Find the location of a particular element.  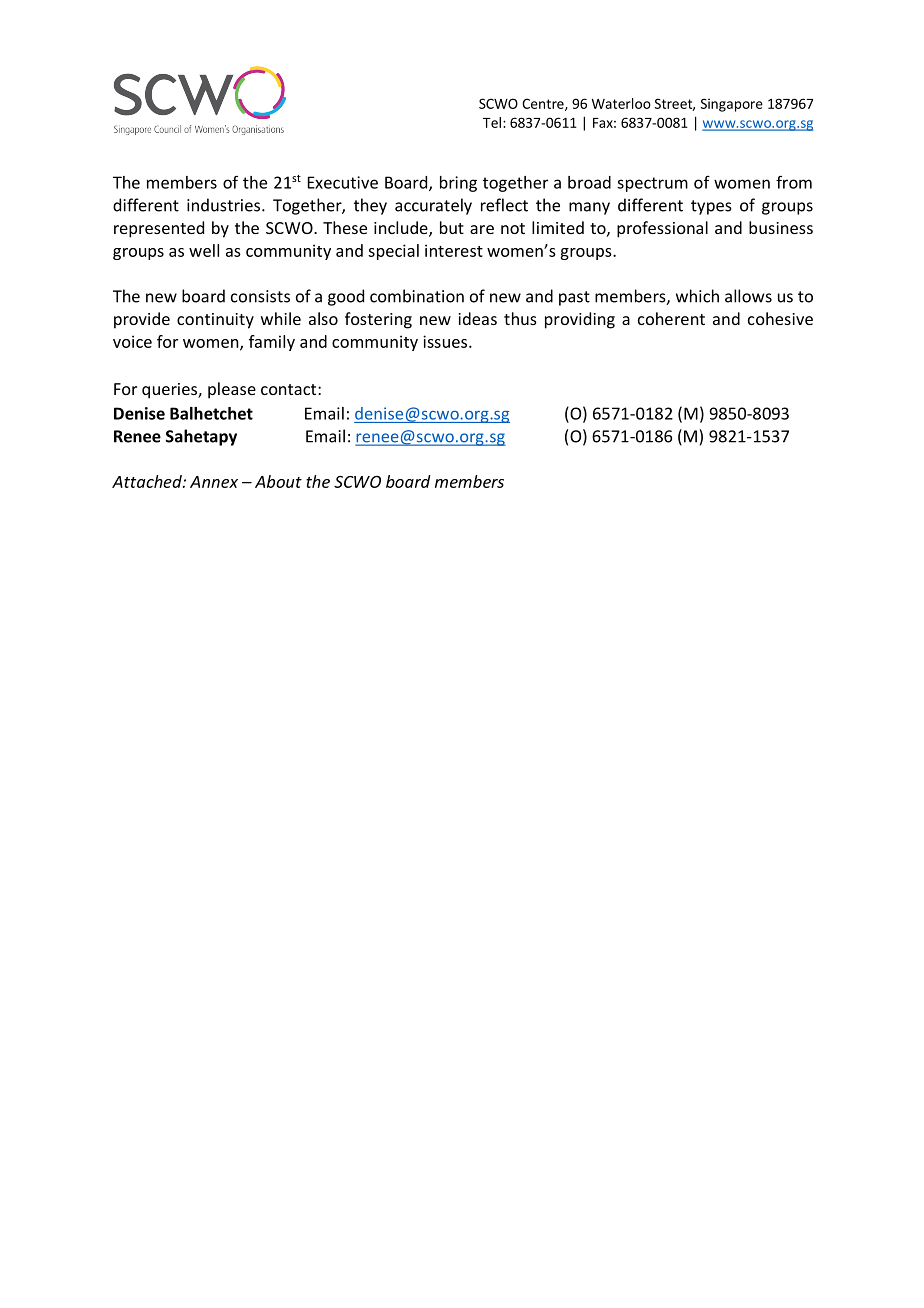

consists is located at coordinates (260, 296).
